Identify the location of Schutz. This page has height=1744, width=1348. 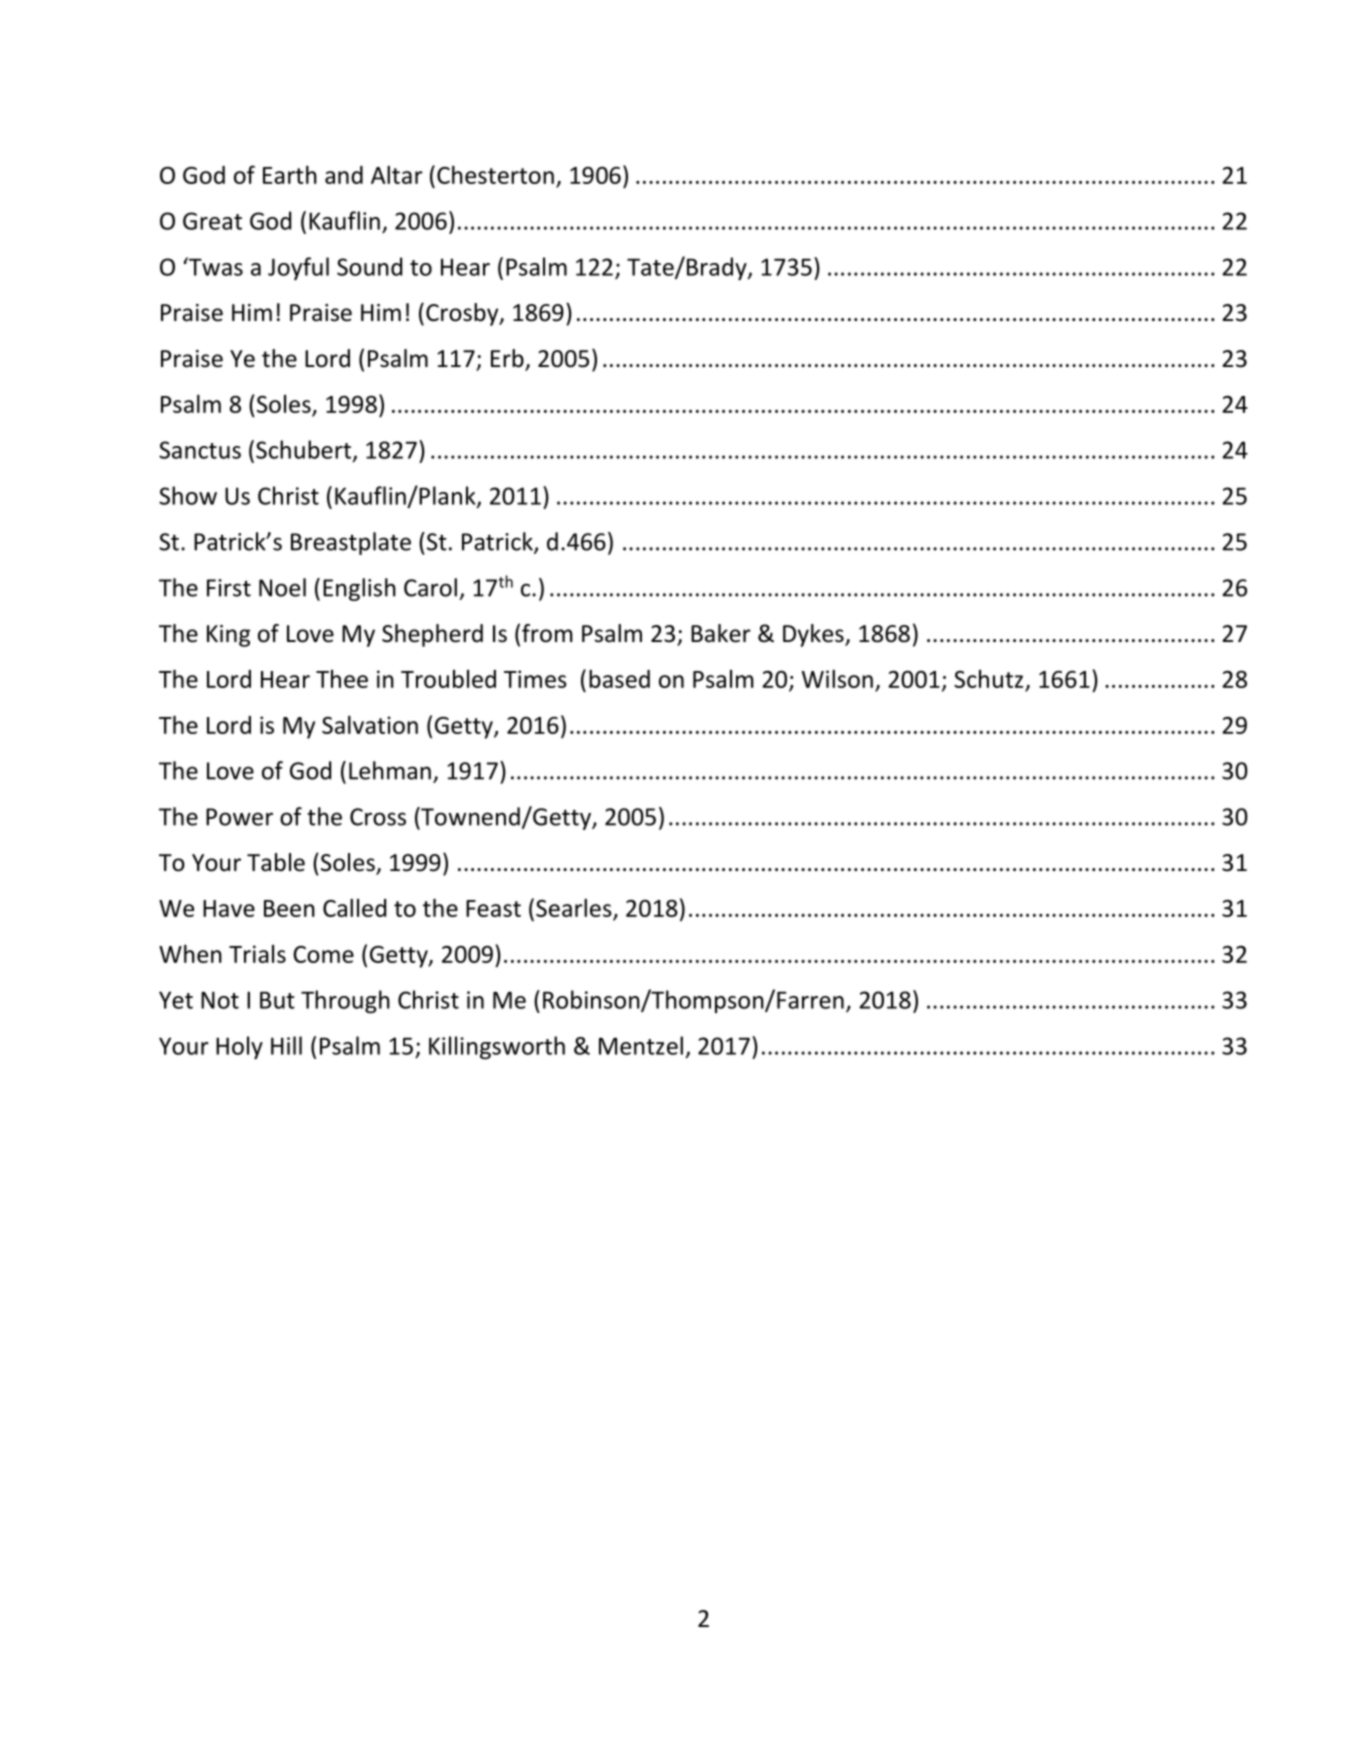
(988, 679).
